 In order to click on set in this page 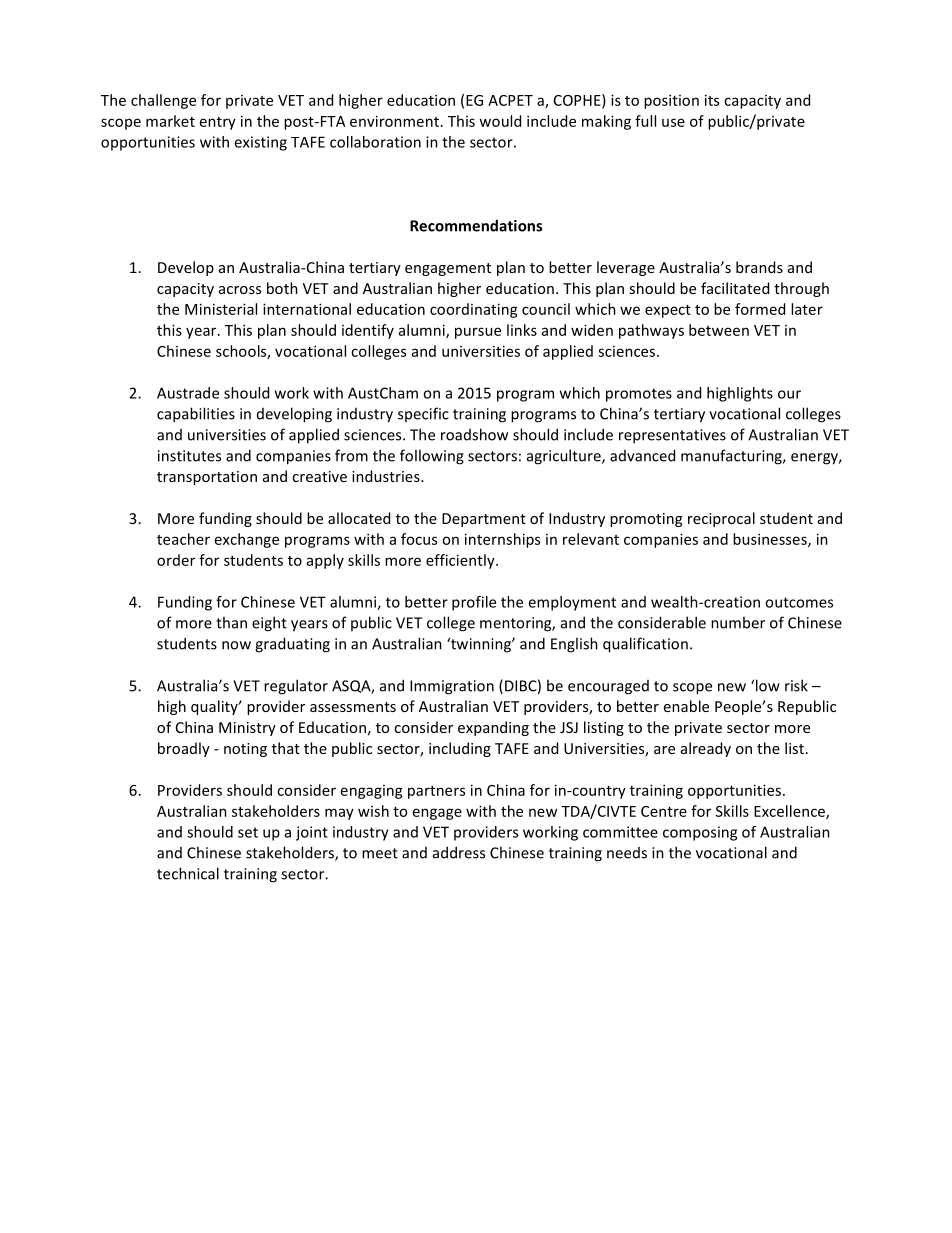, I will do `click(248, 832)`.
